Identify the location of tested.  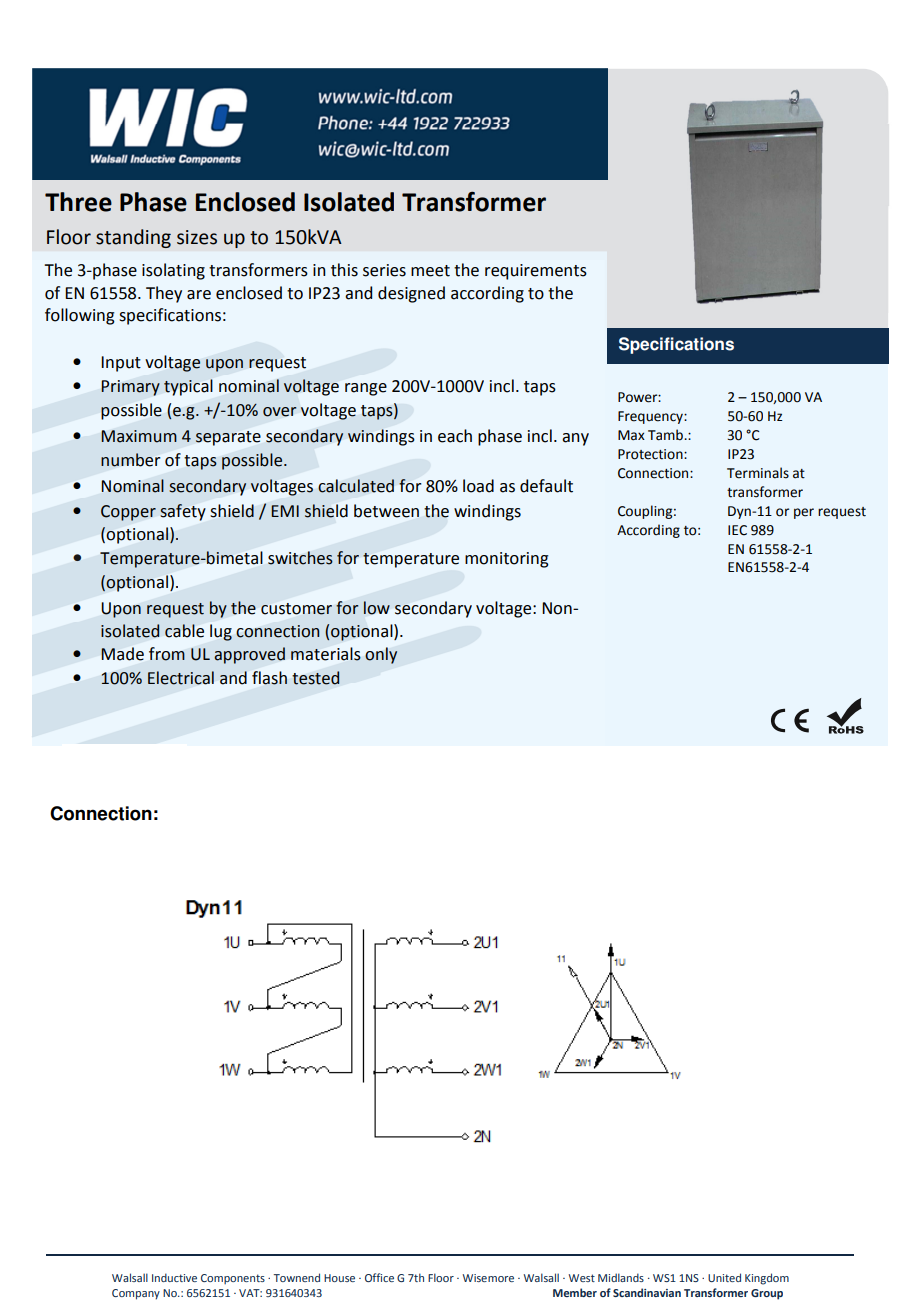
(316, 678).
